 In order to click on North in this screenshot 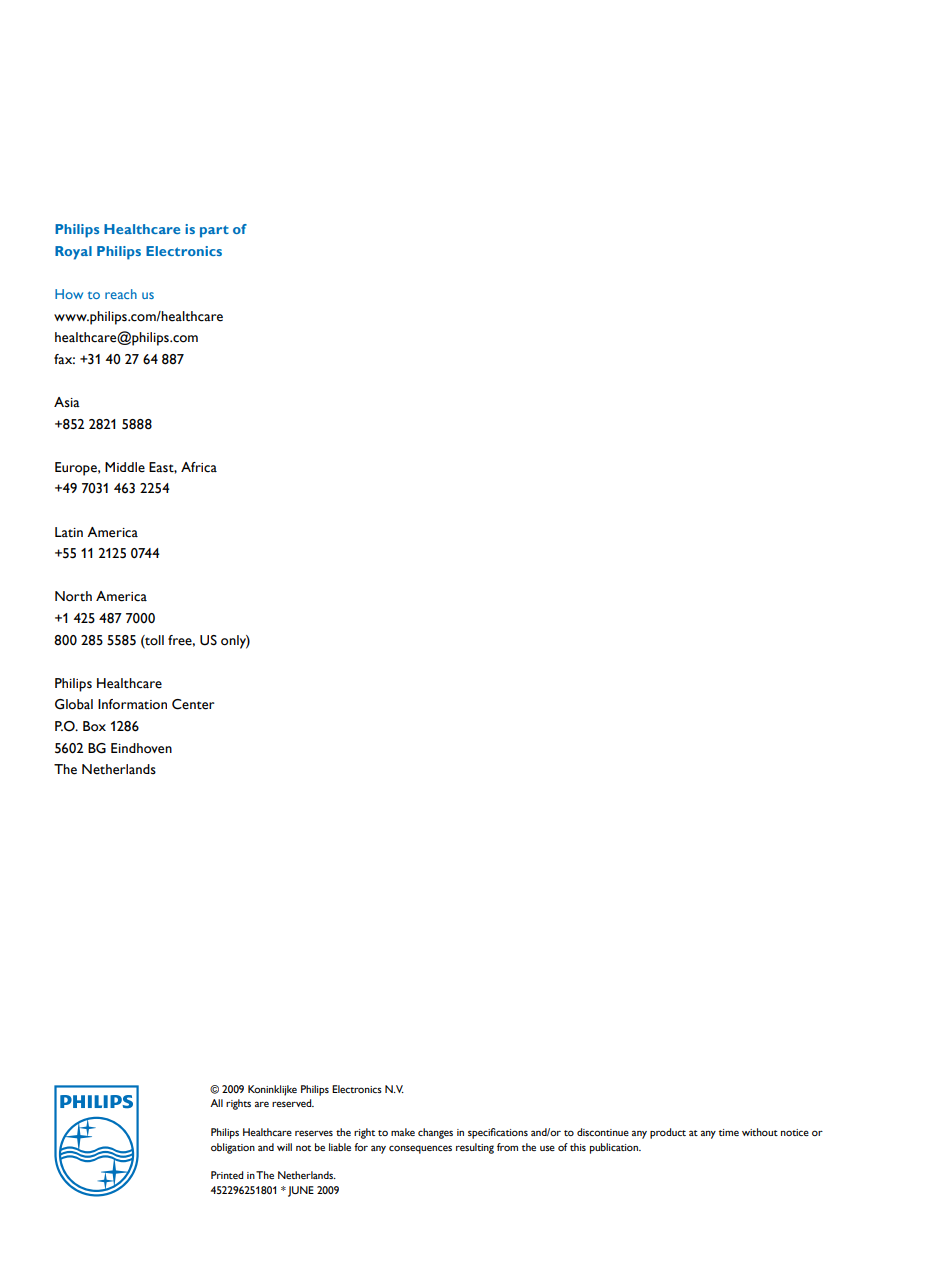, I will do `click(73, 596)`.
